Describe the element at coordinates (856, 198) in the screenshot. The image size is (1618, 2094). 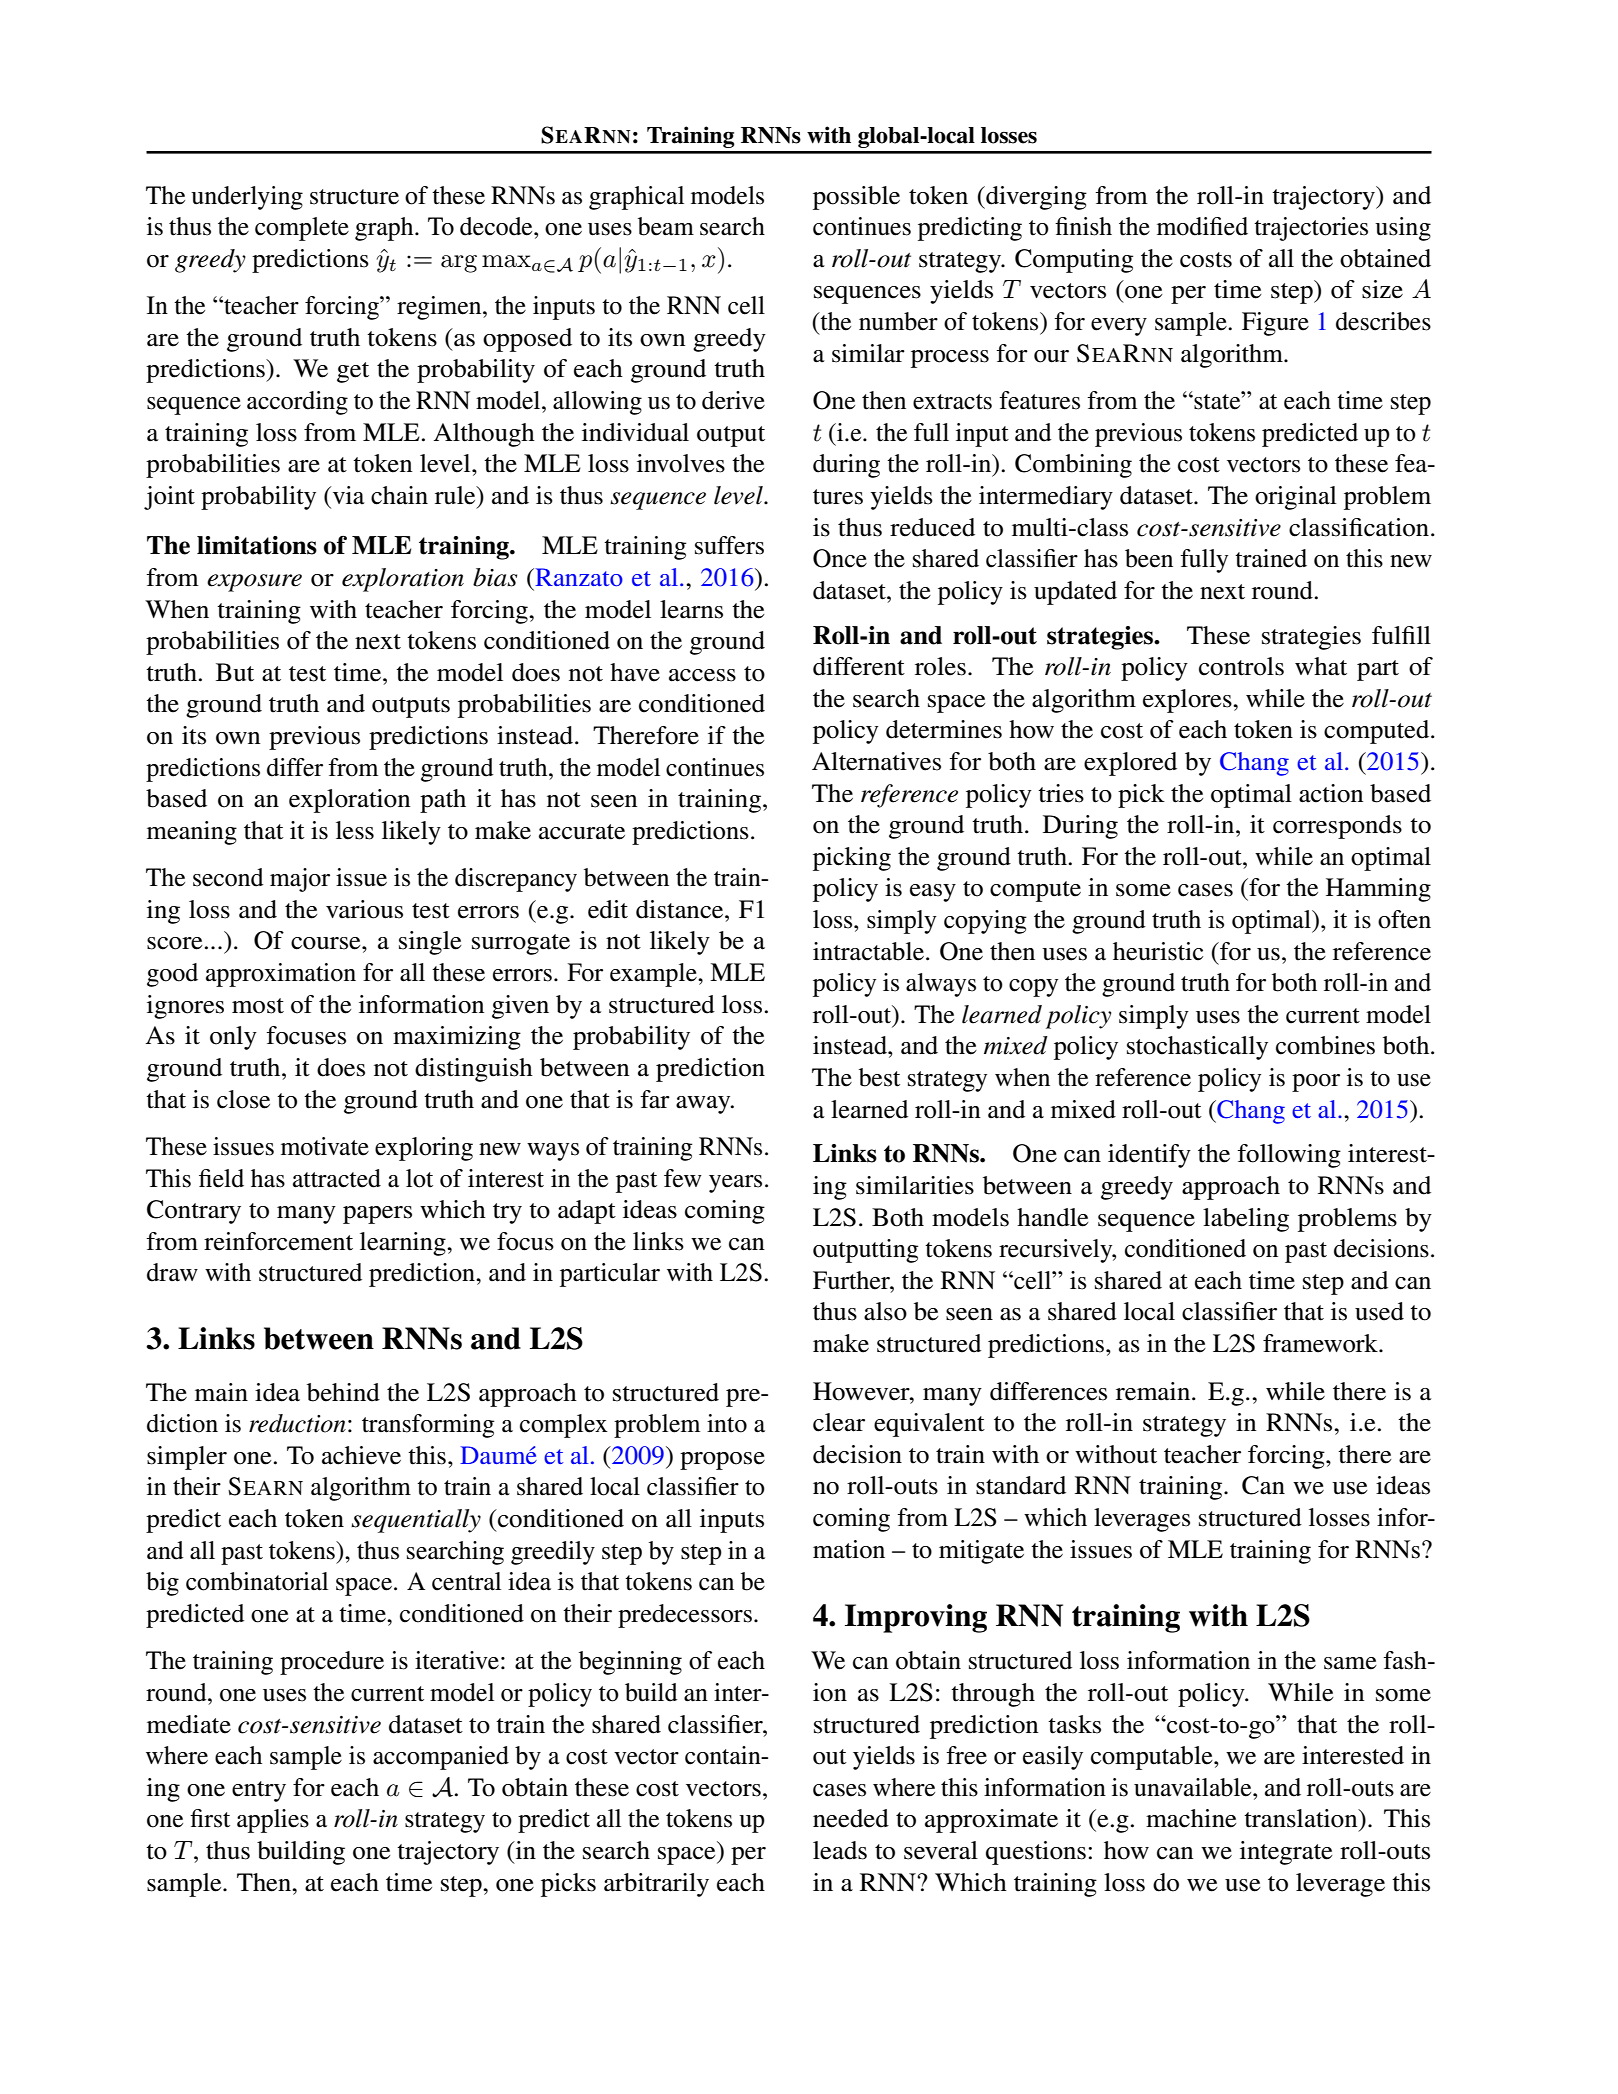
I see `possible` at that location.
